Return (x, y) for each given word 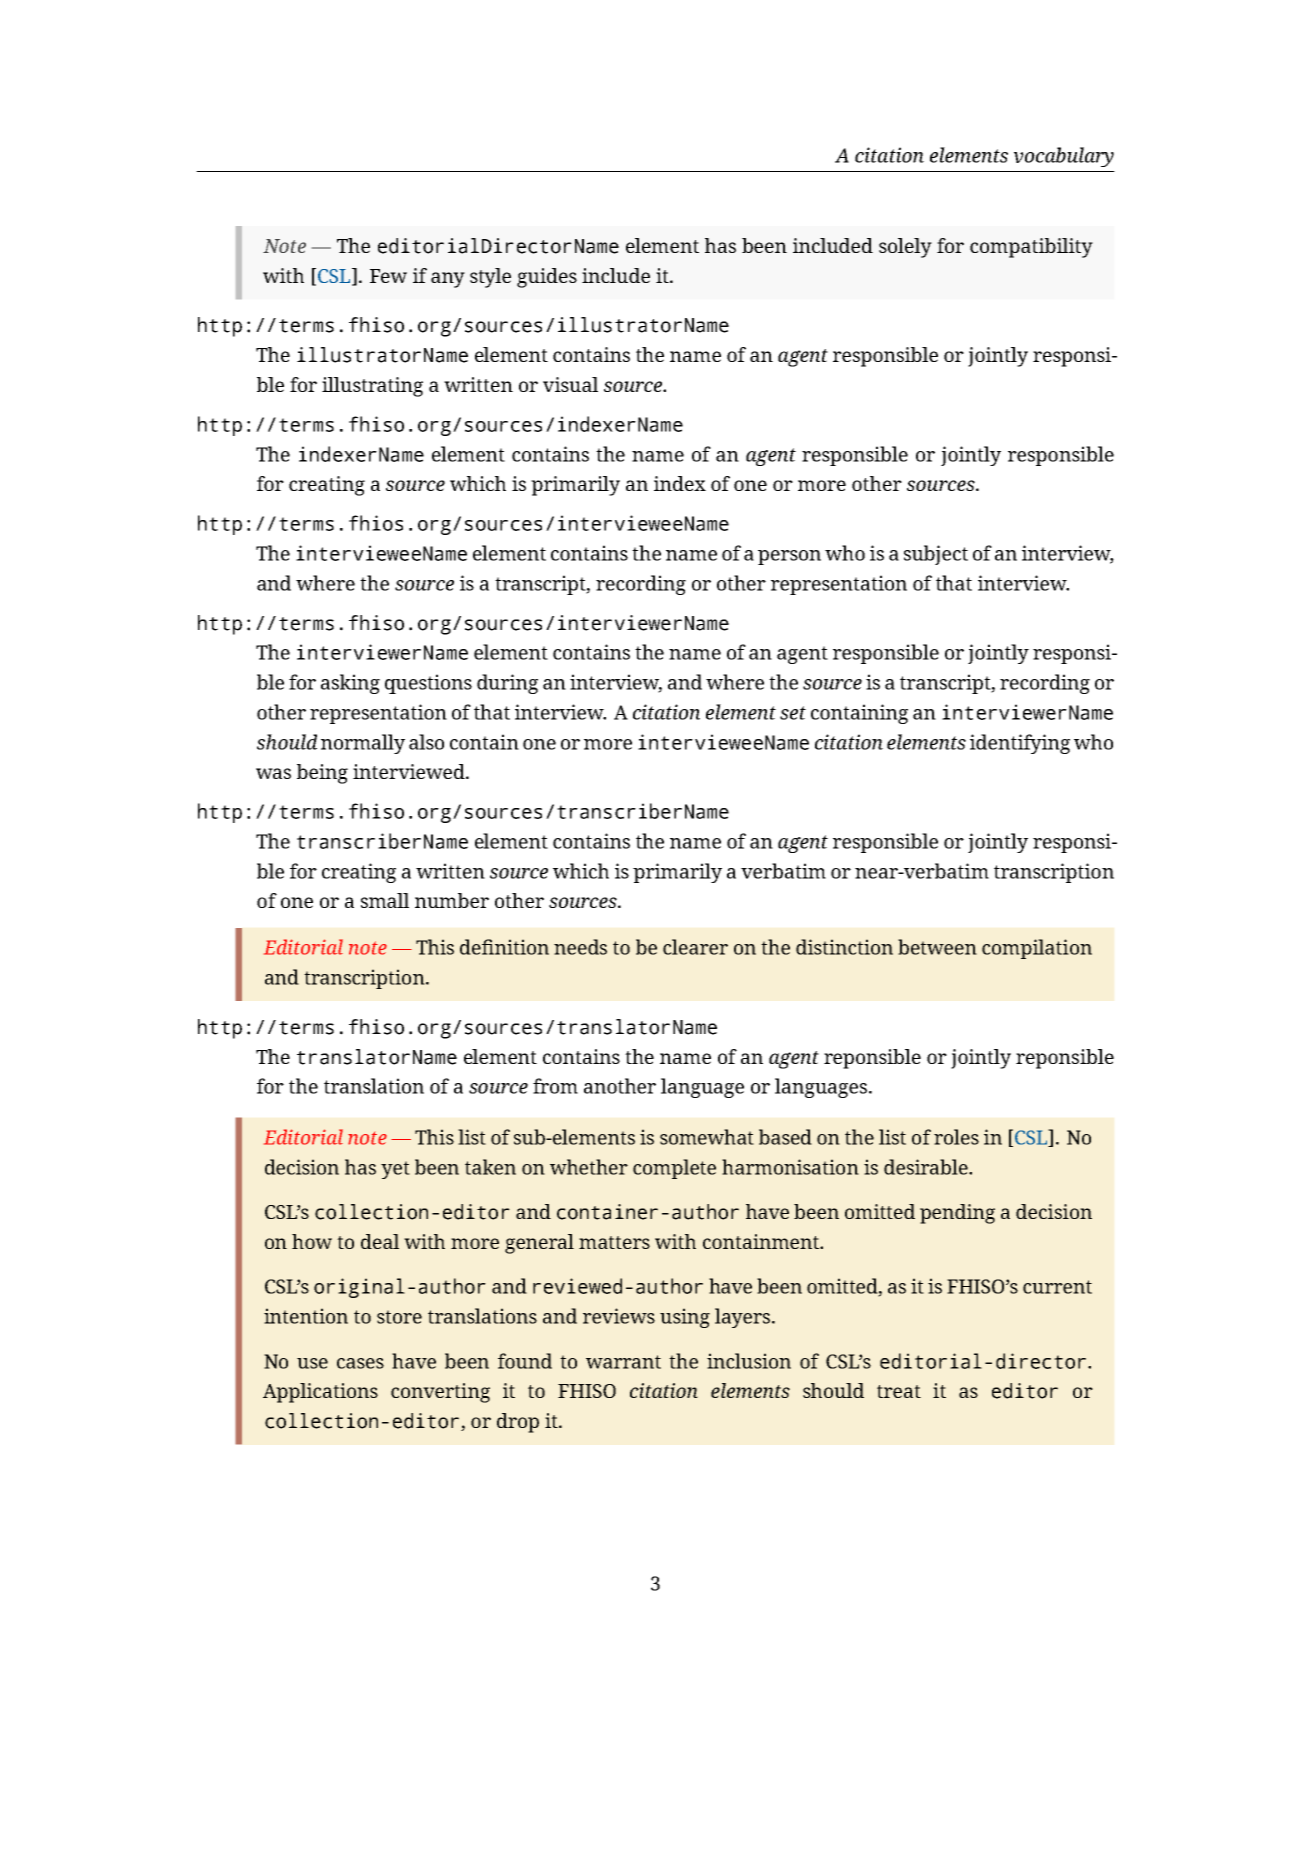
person (789, 557)
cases (360, 1363)
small (385, 900)
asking (350, 684)
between (937, 947)
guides (547, 278)
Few (388, 276)
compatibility (1031, 248)
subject (936, 555)
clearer (695, 947)
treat (899, 1391)
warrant (623, 1362)
